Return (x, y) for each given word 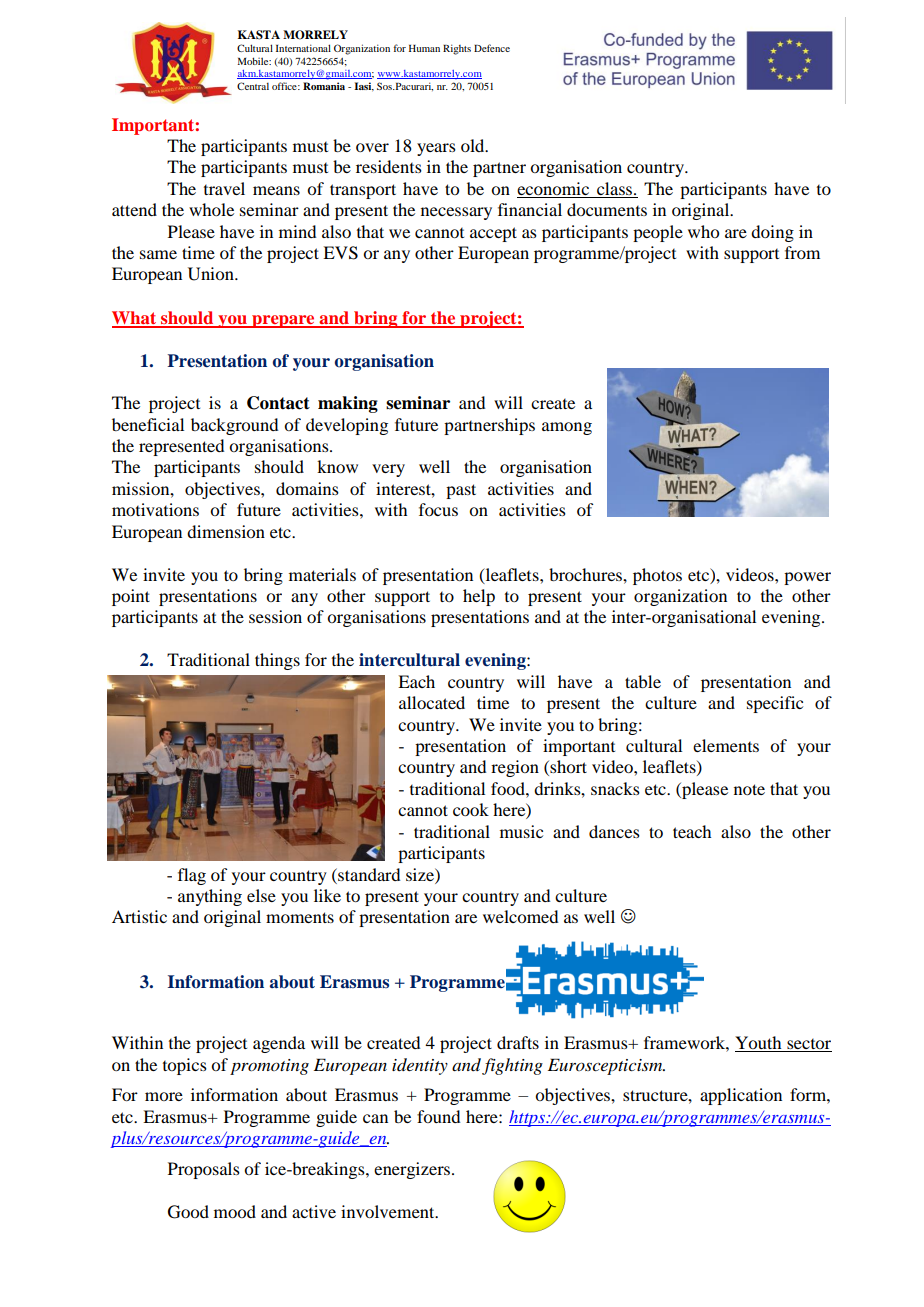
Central (253, 86)
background (234, 426)
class (616, 188)
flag (192, 876)
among (567, 428)
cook (471, 809)
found (438, 1116)
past (461, 491)
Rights (457, 49)
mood (235, 1211)
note (749, 789)
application (741, 1096)
